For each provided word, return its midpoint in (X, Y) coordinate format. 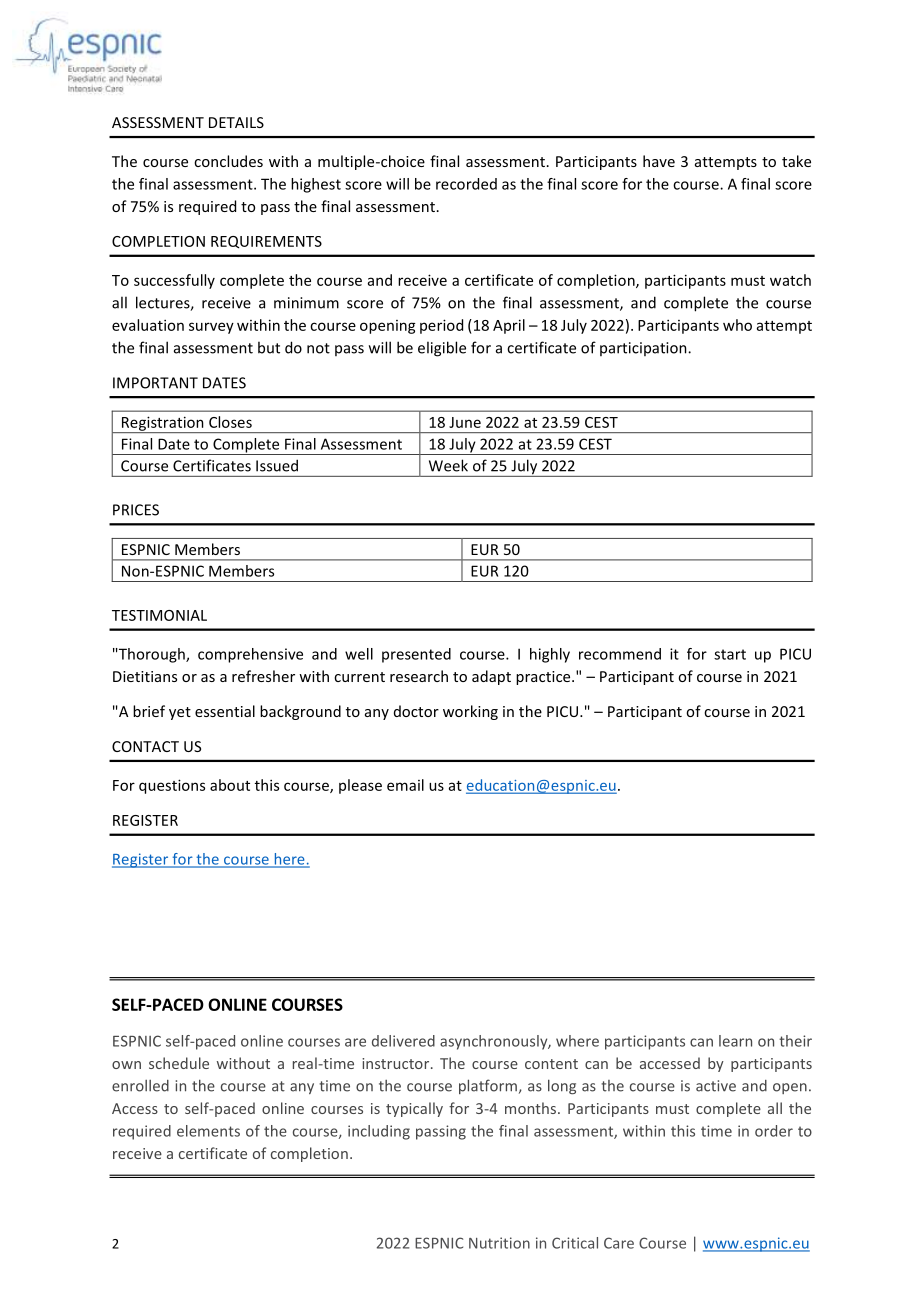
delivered (403, 1041)
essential (225, 711)
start (730, 654)
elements (208, 1131)
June (465, 422)
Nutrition (499, 1243)
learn (735, 1041)
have (659, 161)
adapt (491, 677)
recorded (466, 184)
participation (644, 349)
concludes (228, 161)
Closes (230, 422)
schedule (179, 1063)
